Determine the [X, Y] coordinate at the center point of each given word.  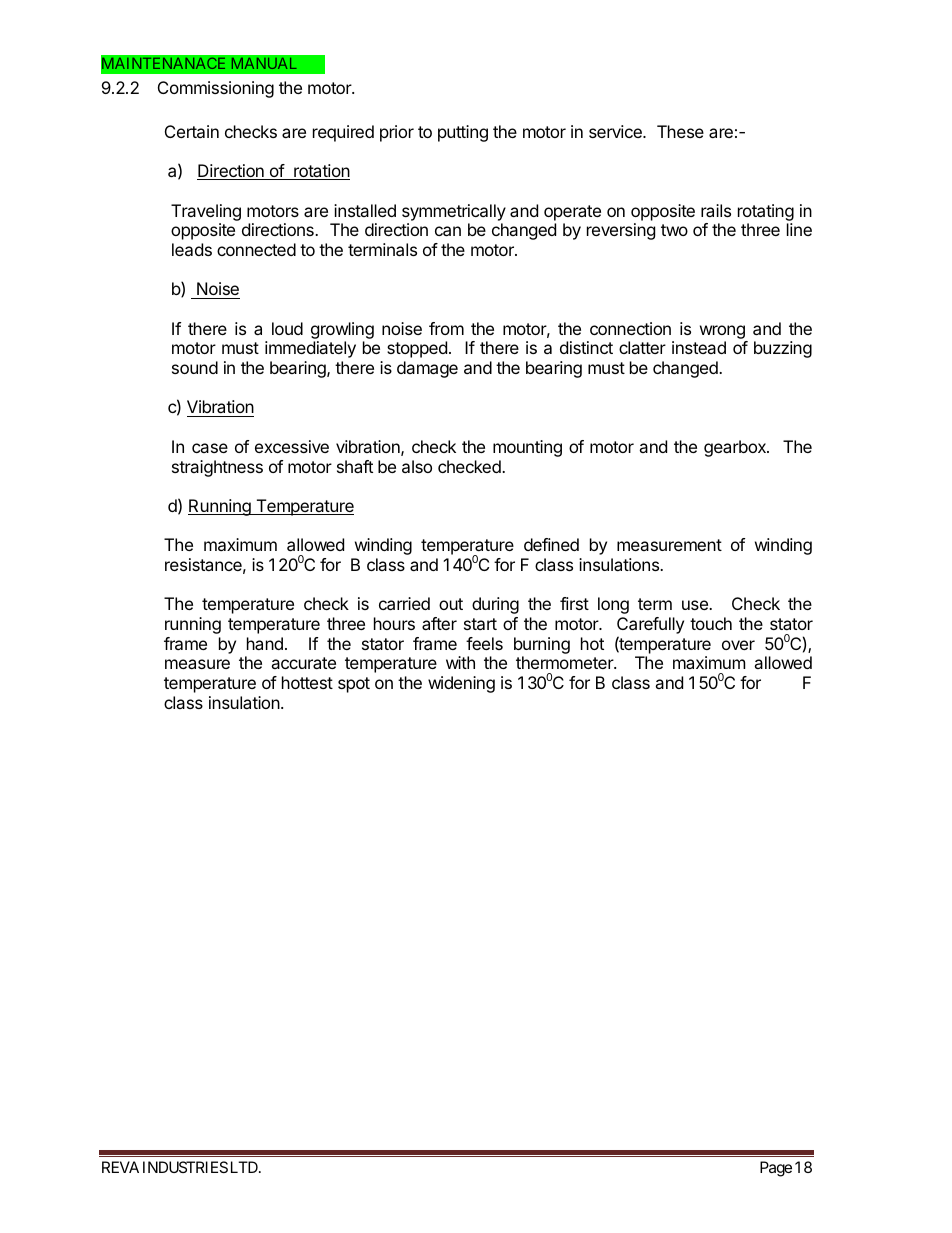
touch [711, 623]
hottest [307, 682]
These [680, 131]
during [495, 605]
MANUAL [264, 63]
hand [265, 643]
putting [463, 133]
